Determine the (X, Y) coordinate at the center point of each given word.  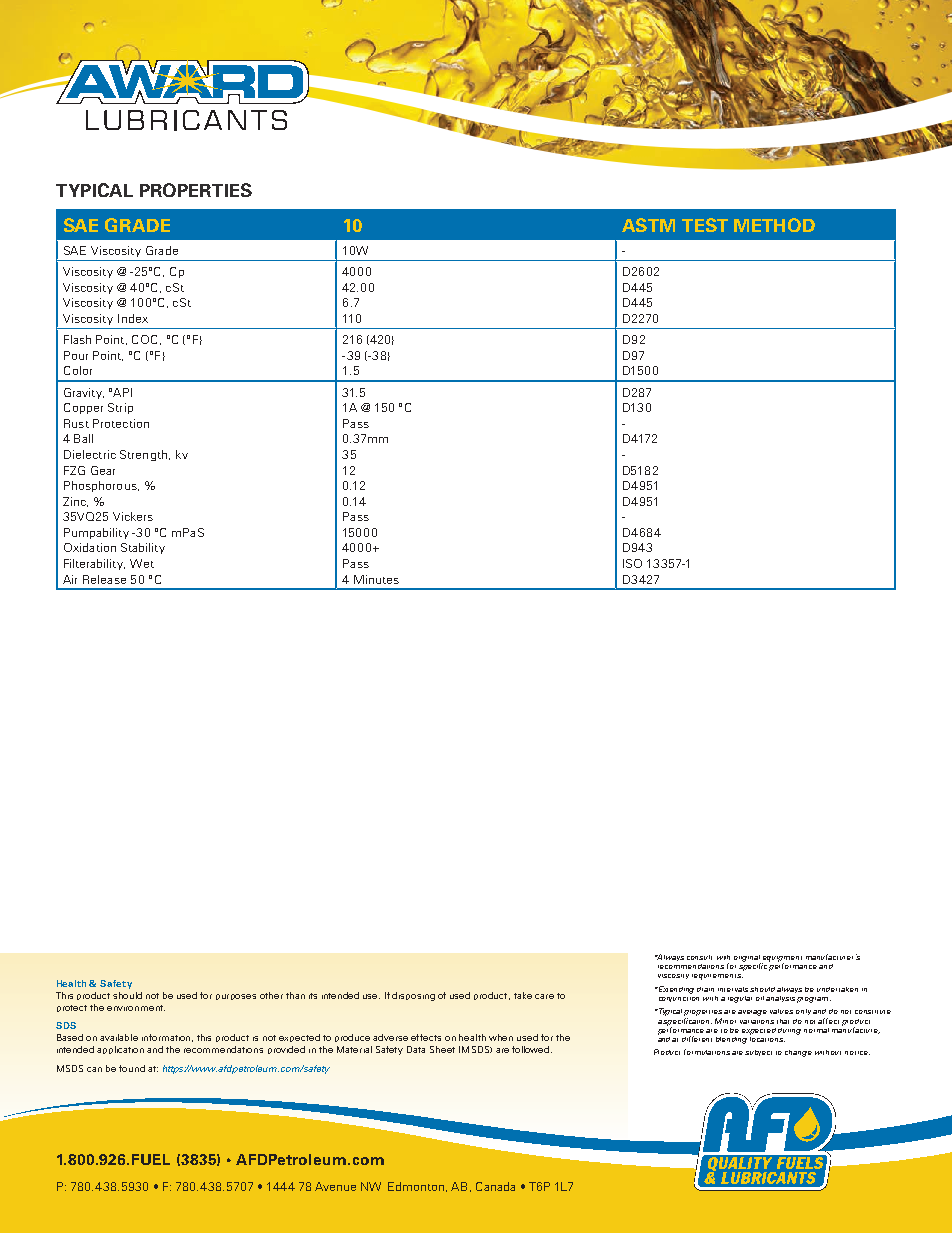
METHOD (774, 225)
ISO (632, 563)
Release (104, 579)
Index (133, 318)
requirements (718, 975)
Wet (142, 563)
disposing (413, 996)
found (132, 1068)
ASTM (648, 225)
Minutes (376, 579)
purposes (236, 997)
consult (699, 957)
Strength (143, 455)
